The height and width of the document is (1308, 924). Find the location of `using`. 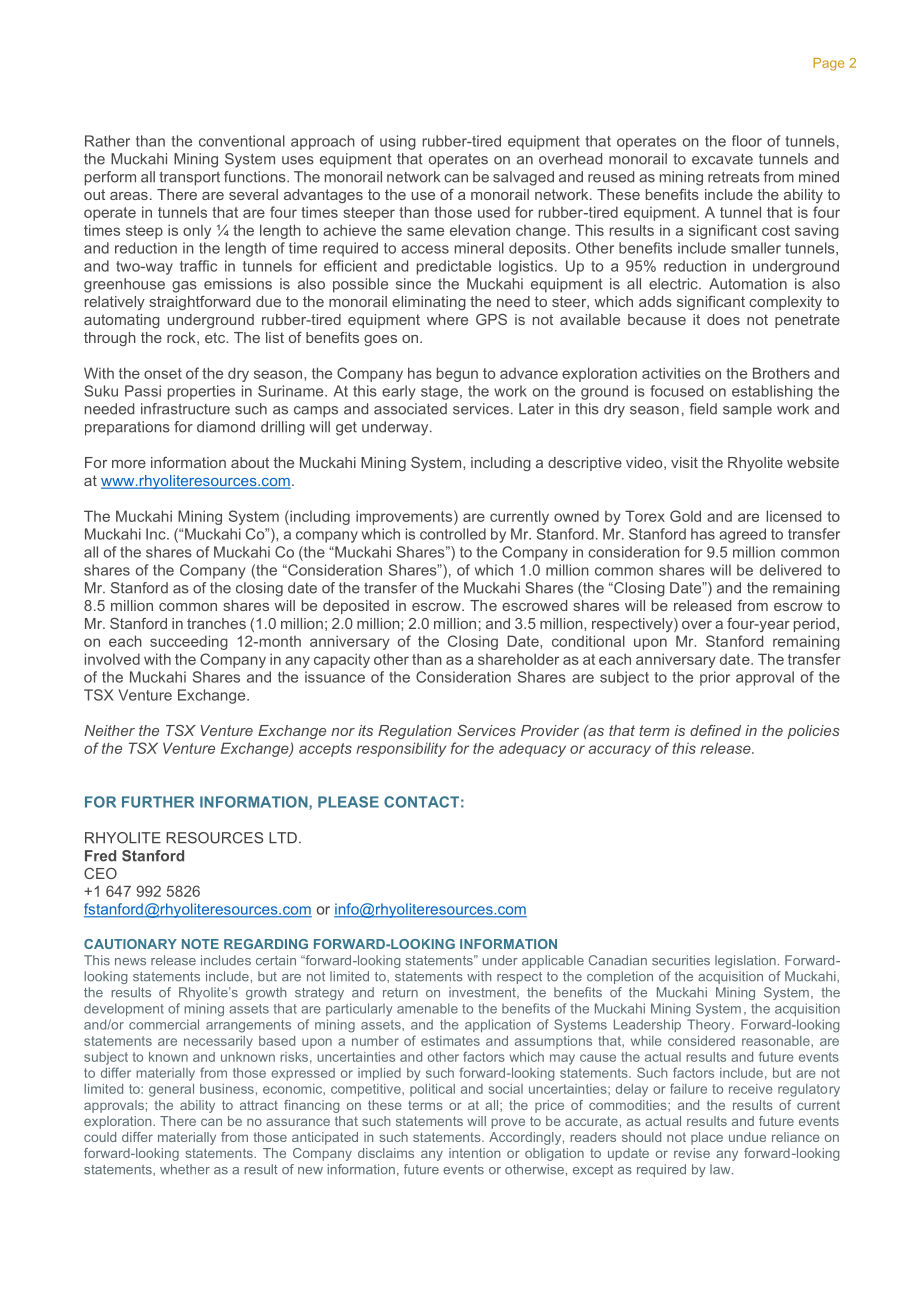

using is located at coordinates (398, 142).
